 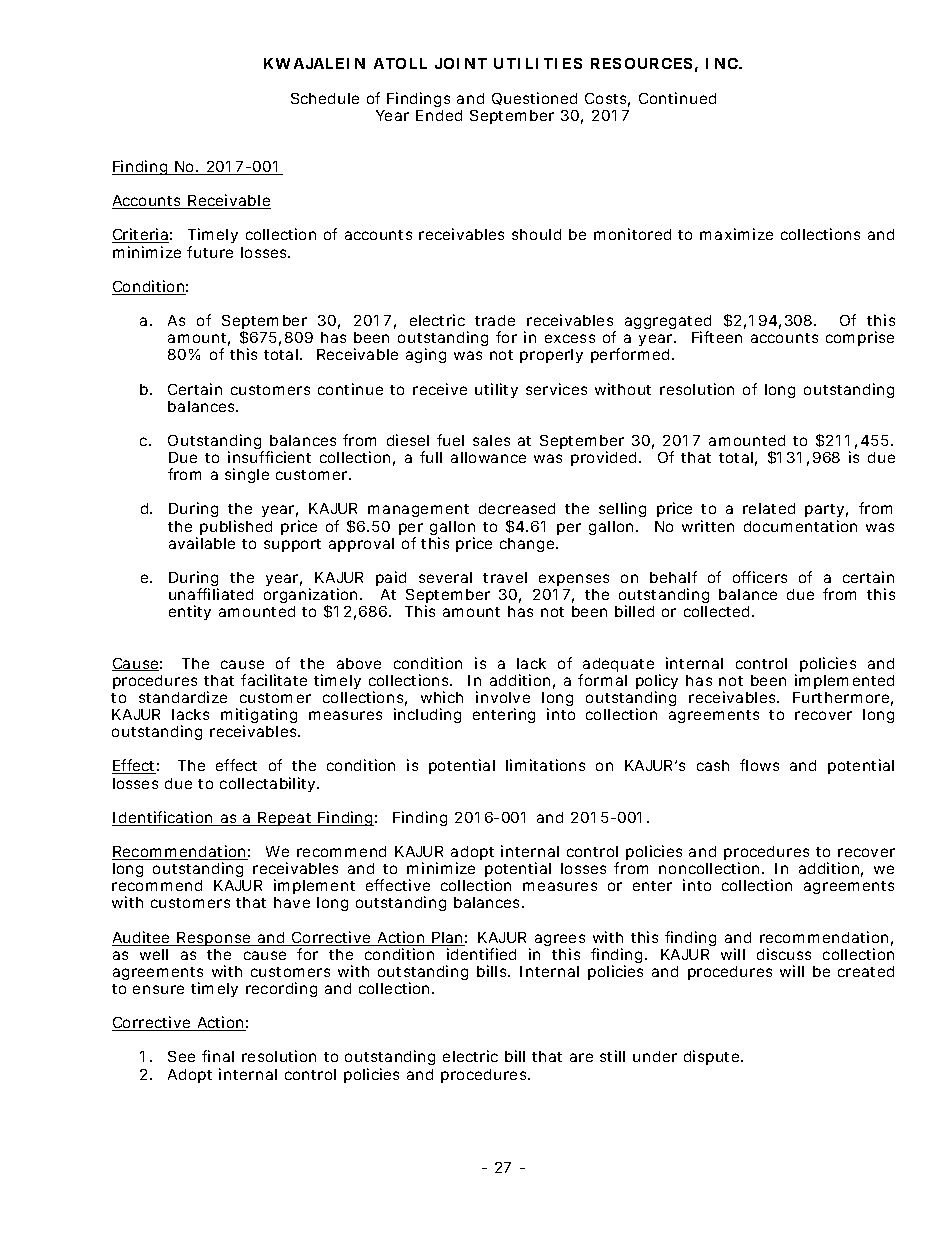 What do you see at coordinates (505, 577) in the page?
I see `travel` at bounding box center [505, 577].
